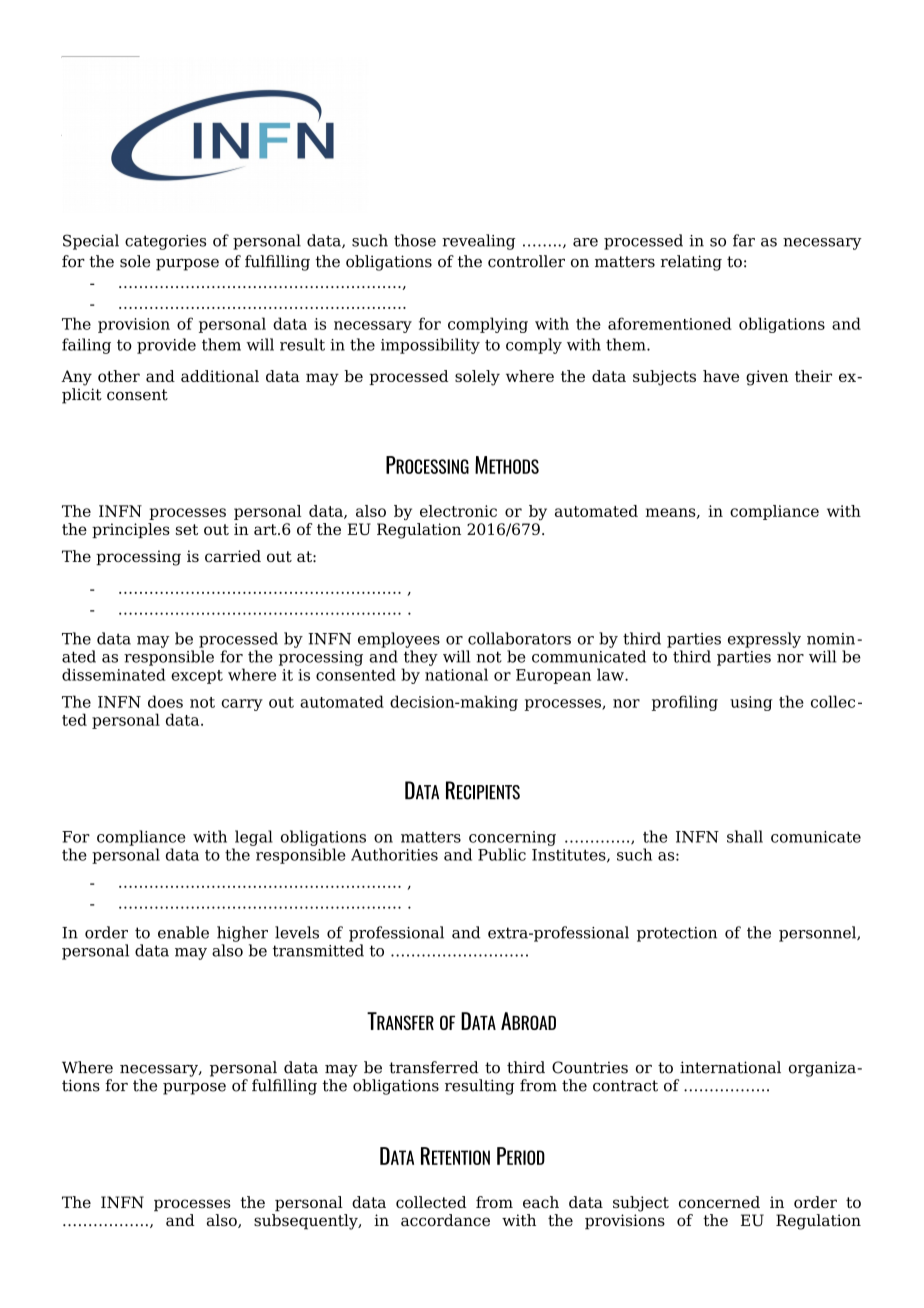  What do you see at coordinates (421, 658) in the screenshot?
I see `they` at bounding box center [421, 658].
